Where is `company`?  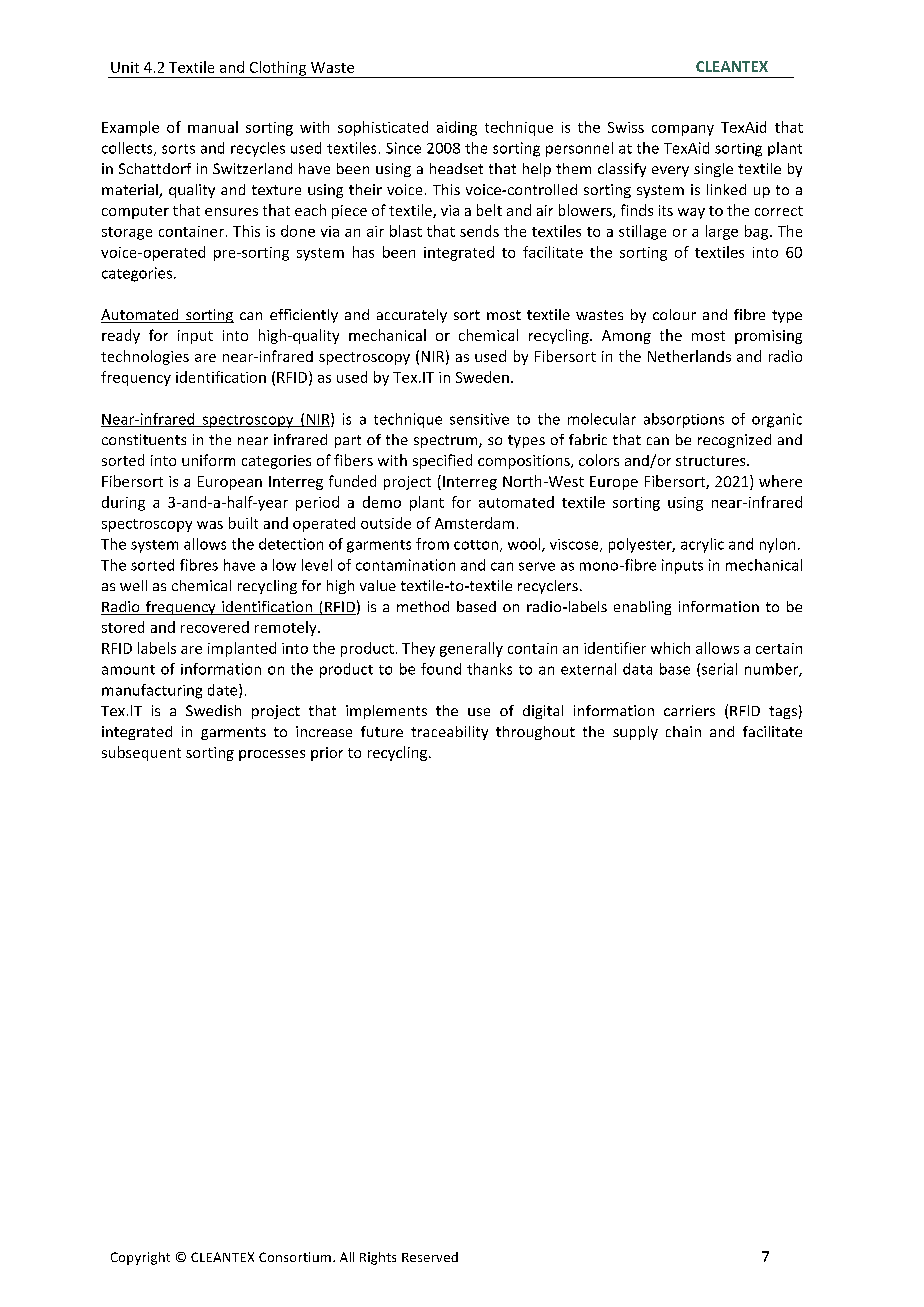
company is located at coordinates (683, 130).
